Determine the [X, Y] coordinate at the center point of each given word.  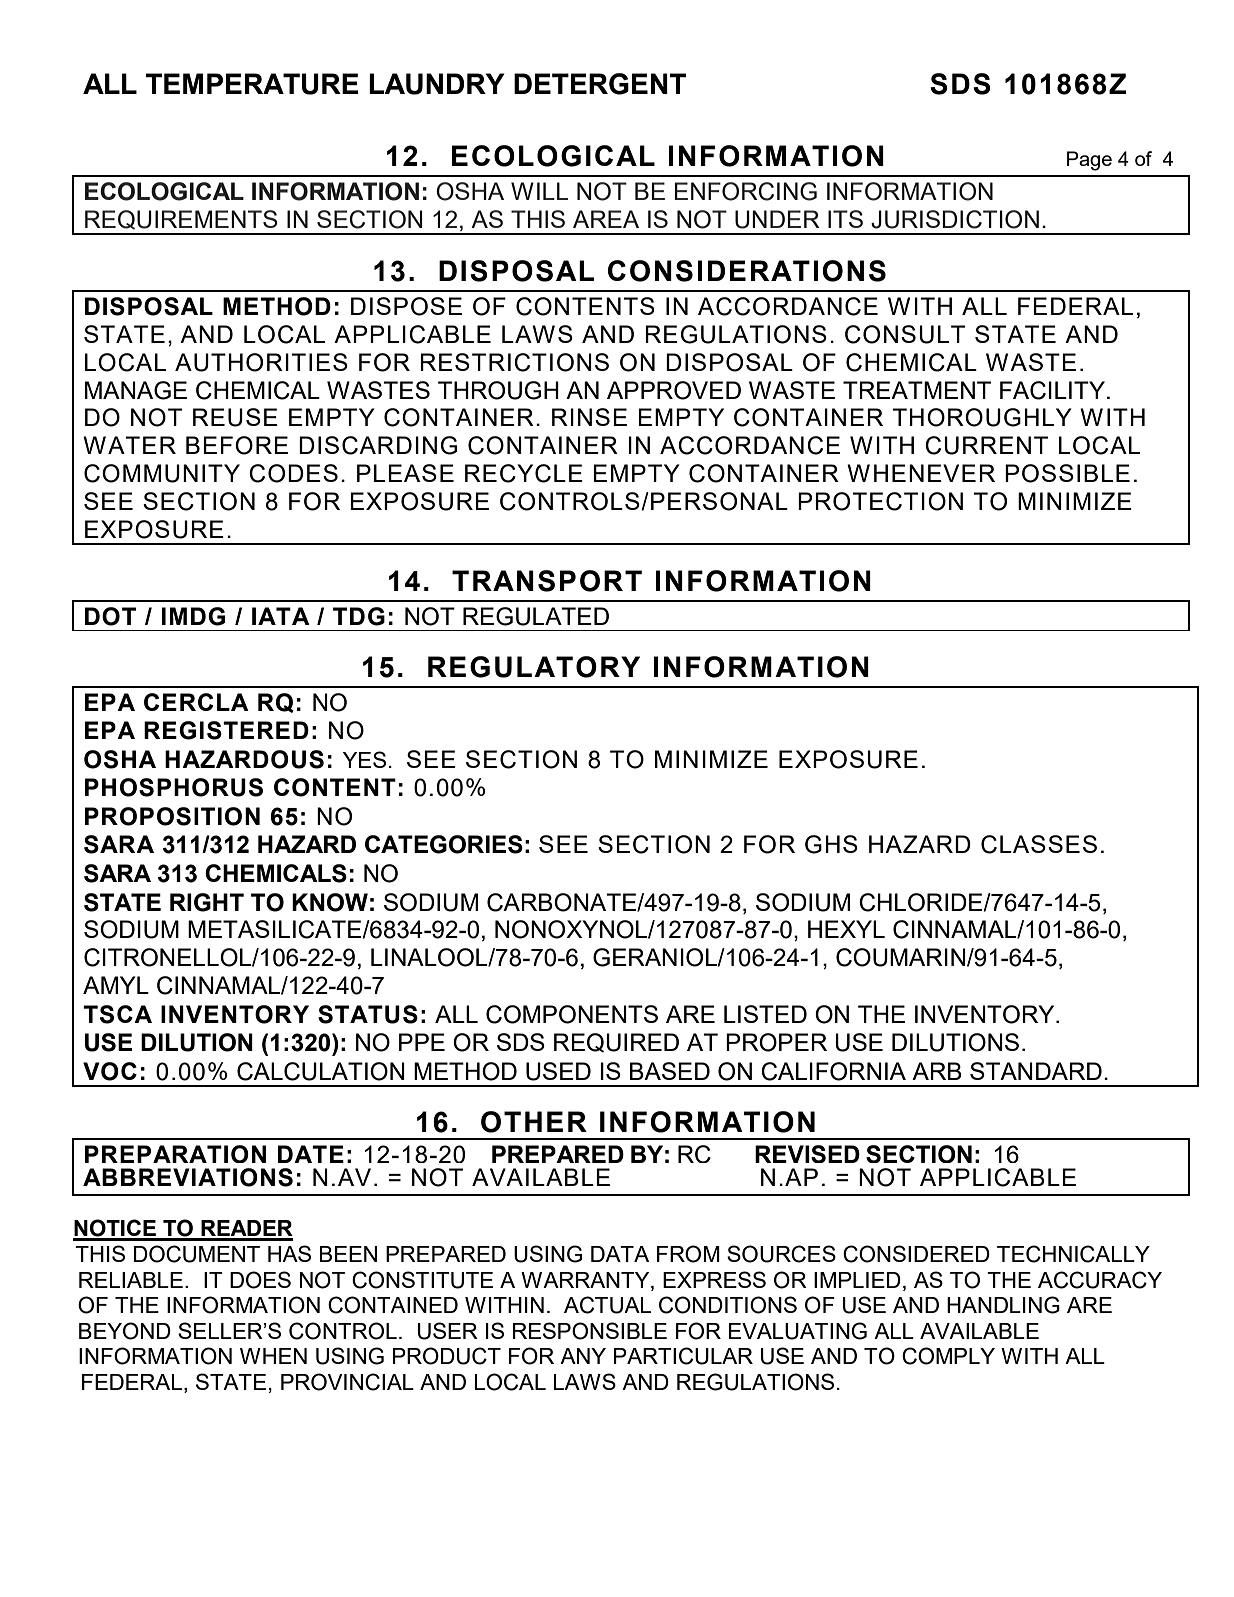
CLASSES [1039, 844]
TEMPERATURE [252, 84]
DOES [260, 1280]
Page [1089, 161]
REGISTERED [226, 730]
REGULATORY [534, 667]
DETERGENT [600, 84]
